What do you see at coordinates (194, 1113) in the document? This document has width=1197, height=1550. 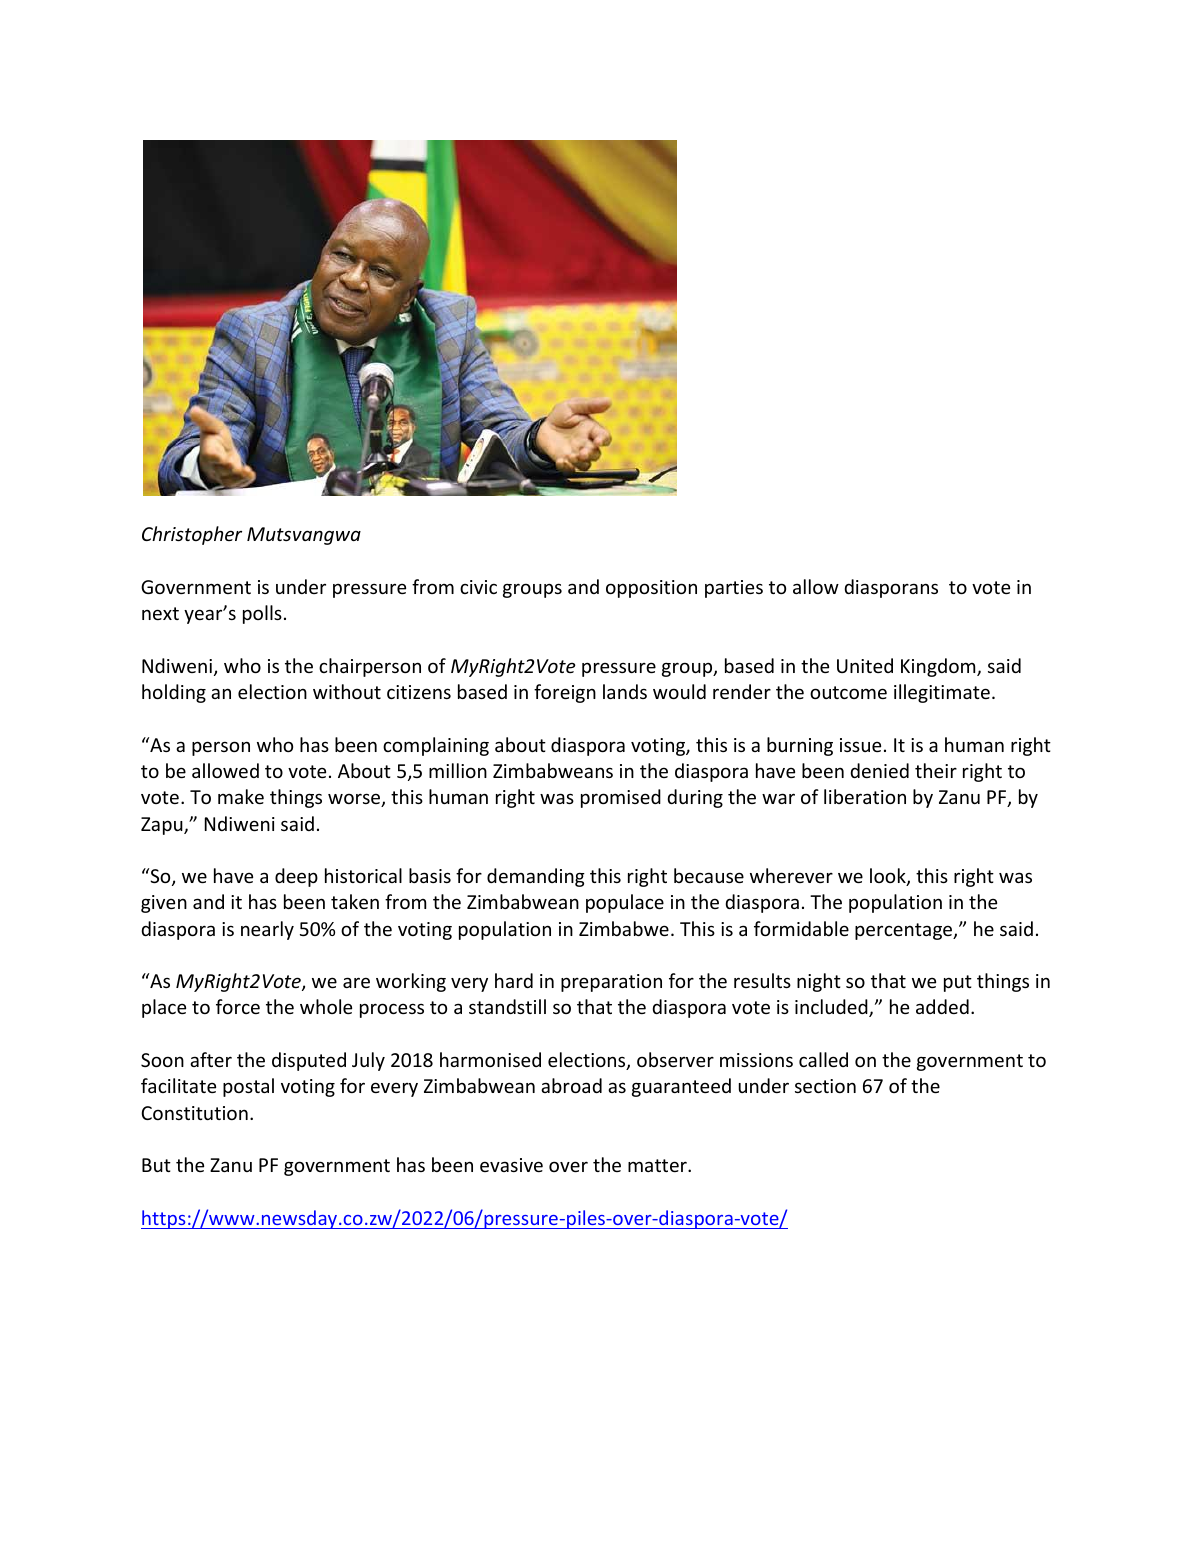 I see `Constitution` at bounding box center [194, 1113].
